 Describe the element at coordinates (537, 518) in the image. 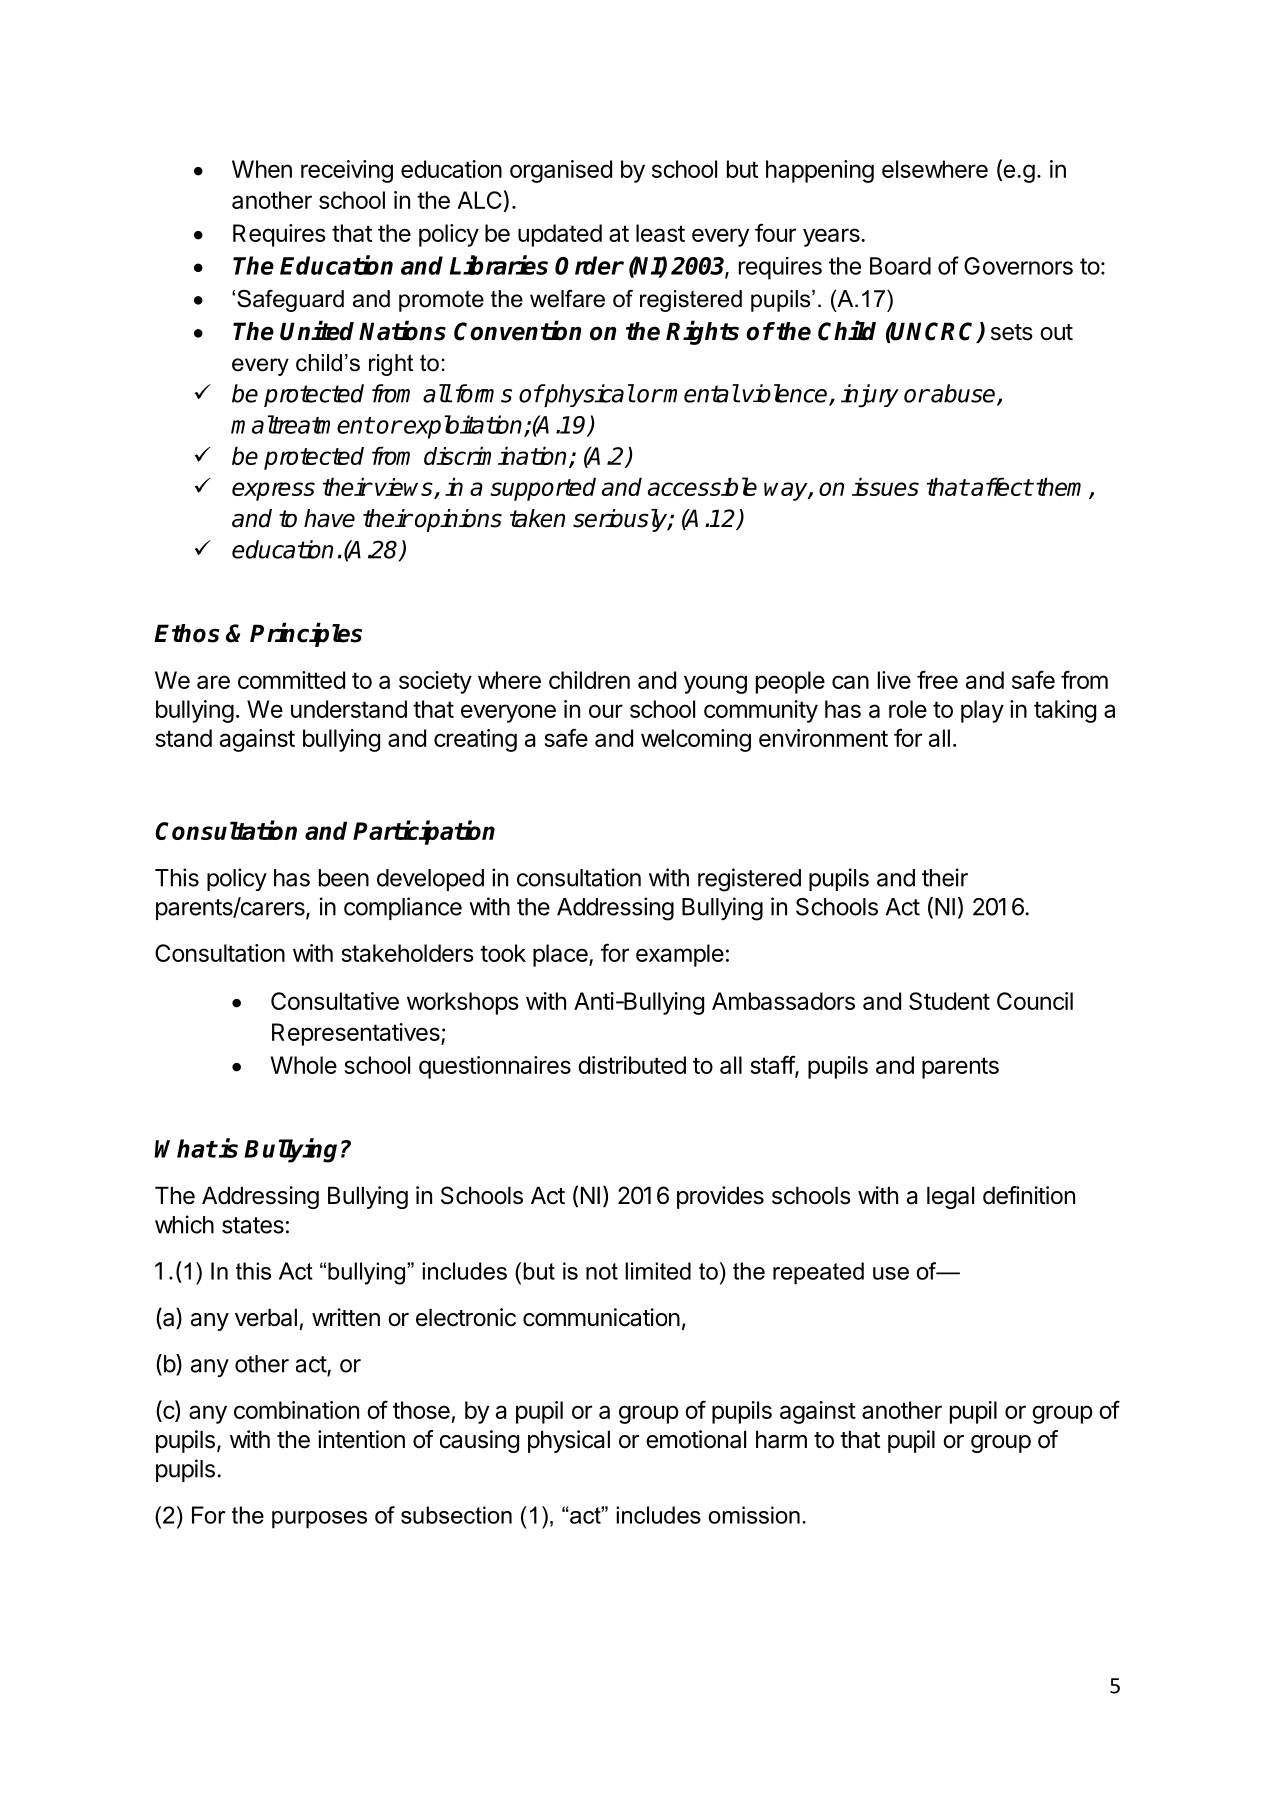

I see `taken` at that location.
